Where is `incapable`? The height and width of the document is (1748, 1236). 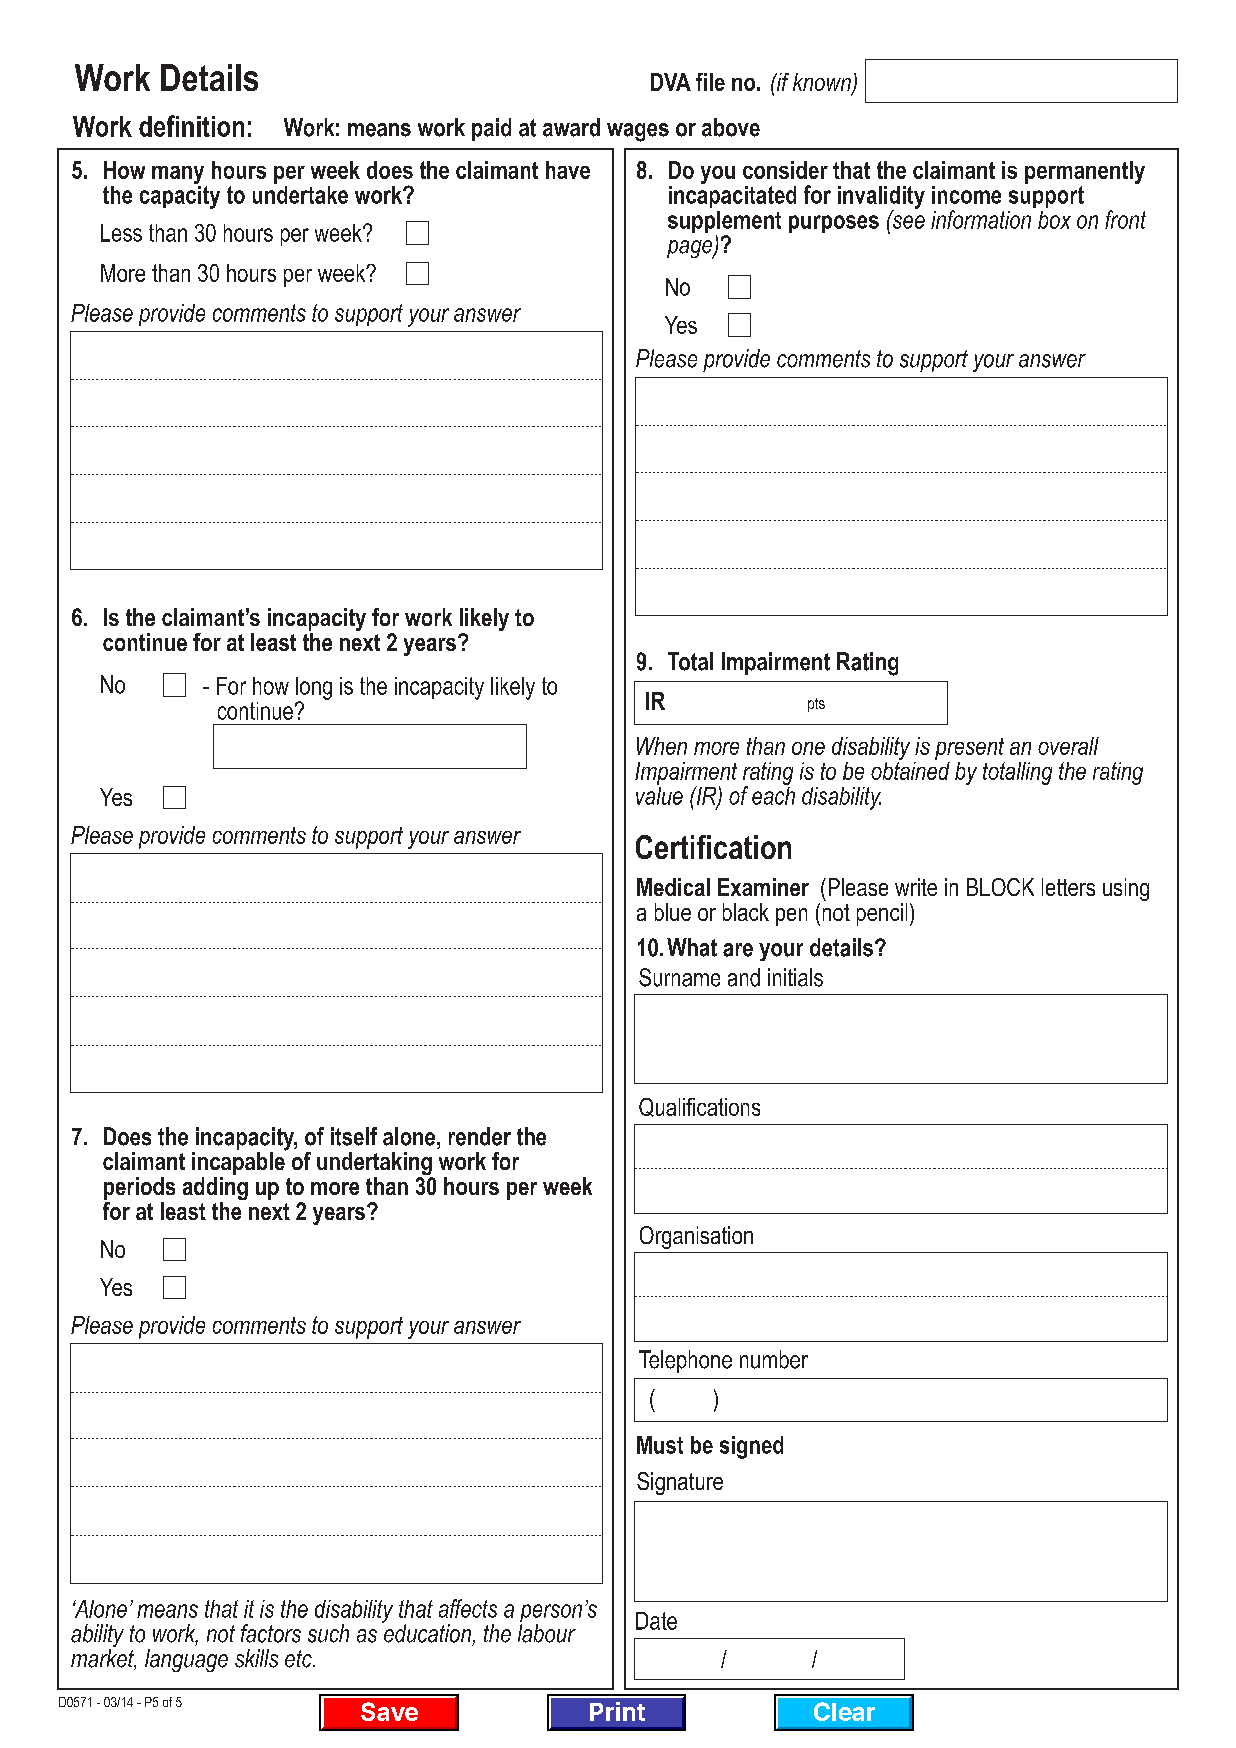
incapable is located at coordinates (239, 1162).
